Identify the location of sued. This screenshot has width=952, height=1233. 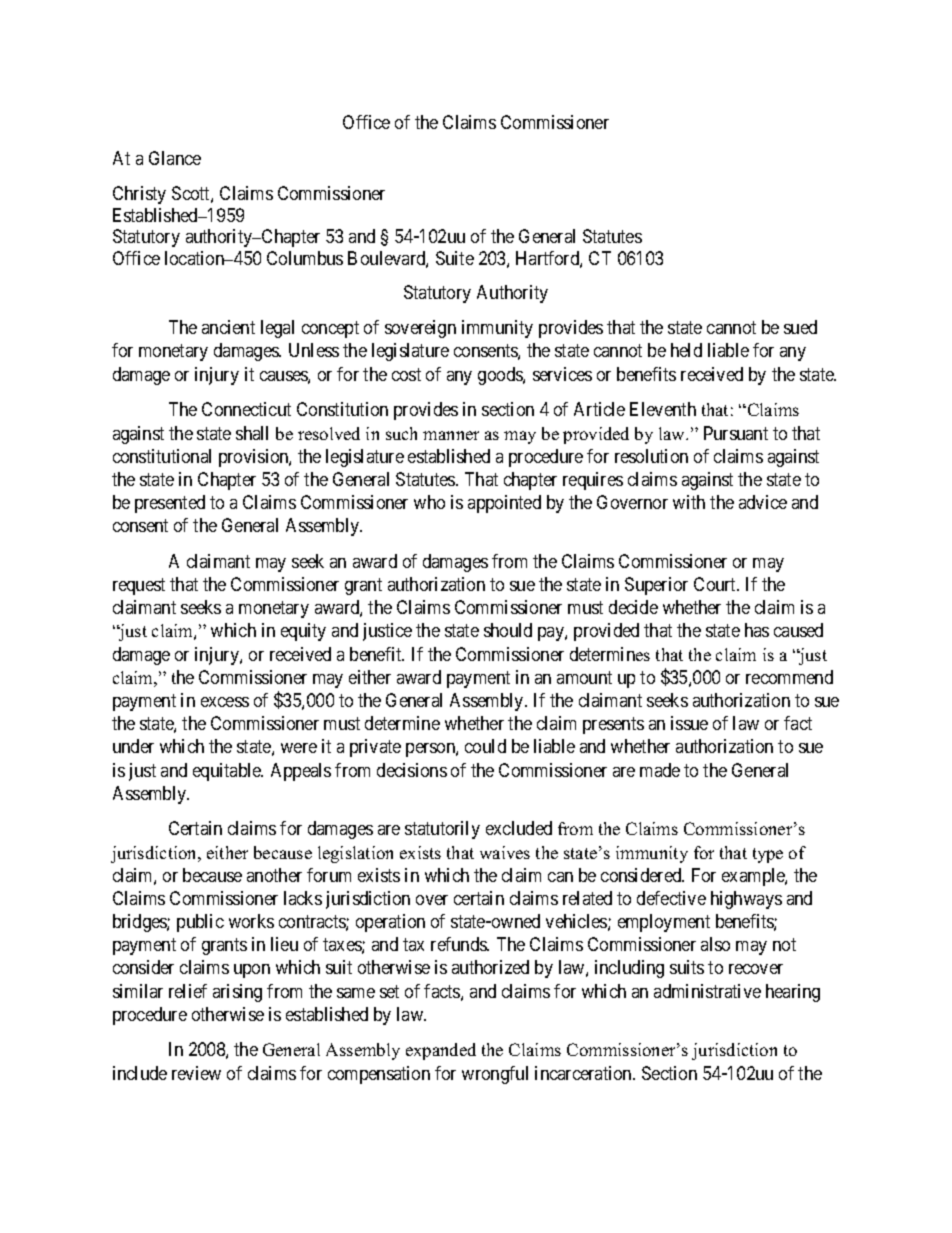
(800, 327).
